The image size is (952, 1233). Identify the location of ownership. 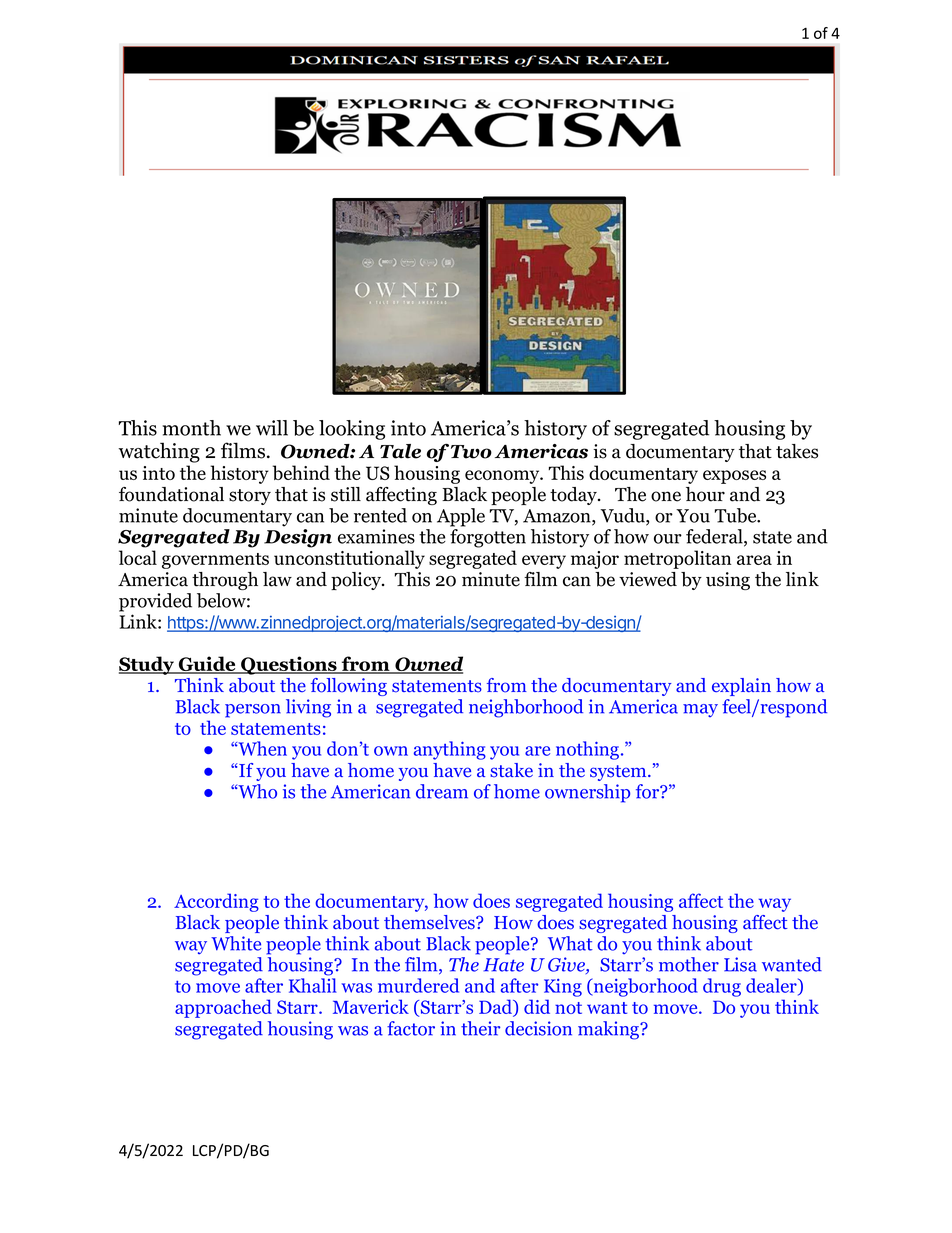
(587, 793).
